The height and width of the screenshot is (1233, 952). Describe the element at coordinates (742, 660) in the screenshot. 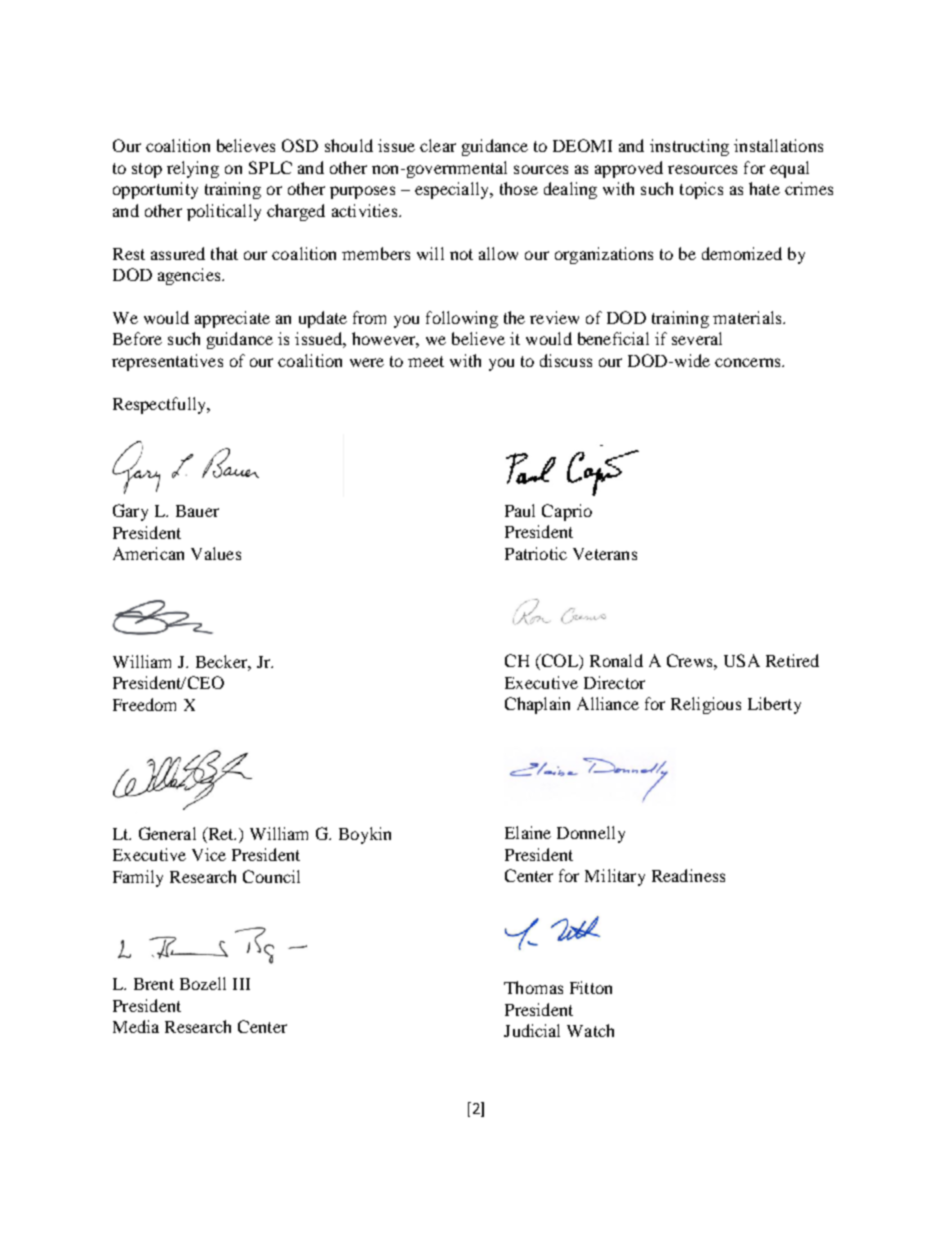

I see `USA` at that location.
